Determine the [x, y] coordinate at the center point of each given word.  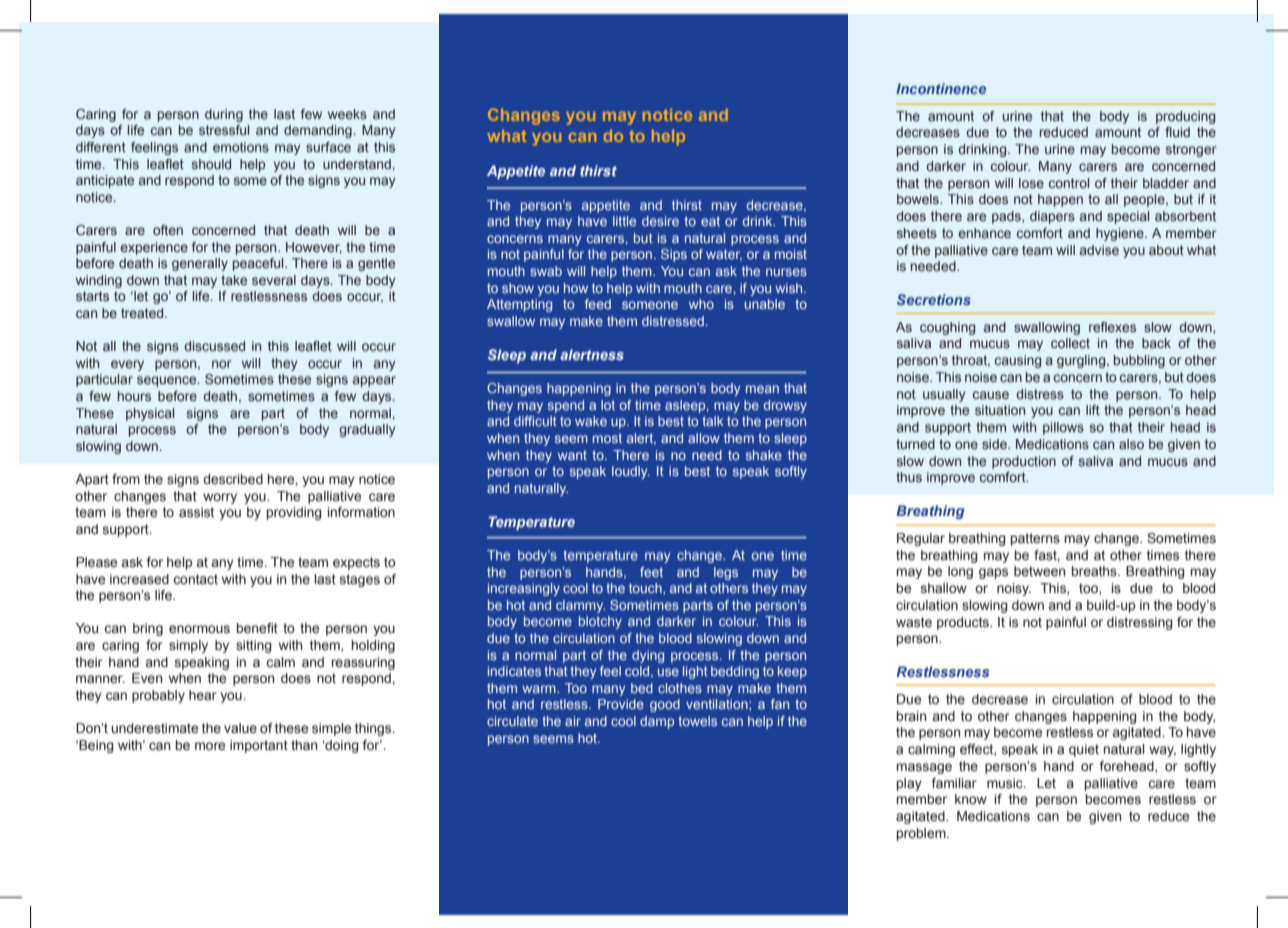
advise [1099, 250]
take [234, 280]
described [233, 479]
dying [648, 656]
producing [1185, 117]
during [224, 115]
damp [657, 722]
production [1024, 462]
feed [598, 304]
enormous [199, 629]
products [964, 623]
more [210, 746]
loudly [631, 472]
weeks [347, 114]
